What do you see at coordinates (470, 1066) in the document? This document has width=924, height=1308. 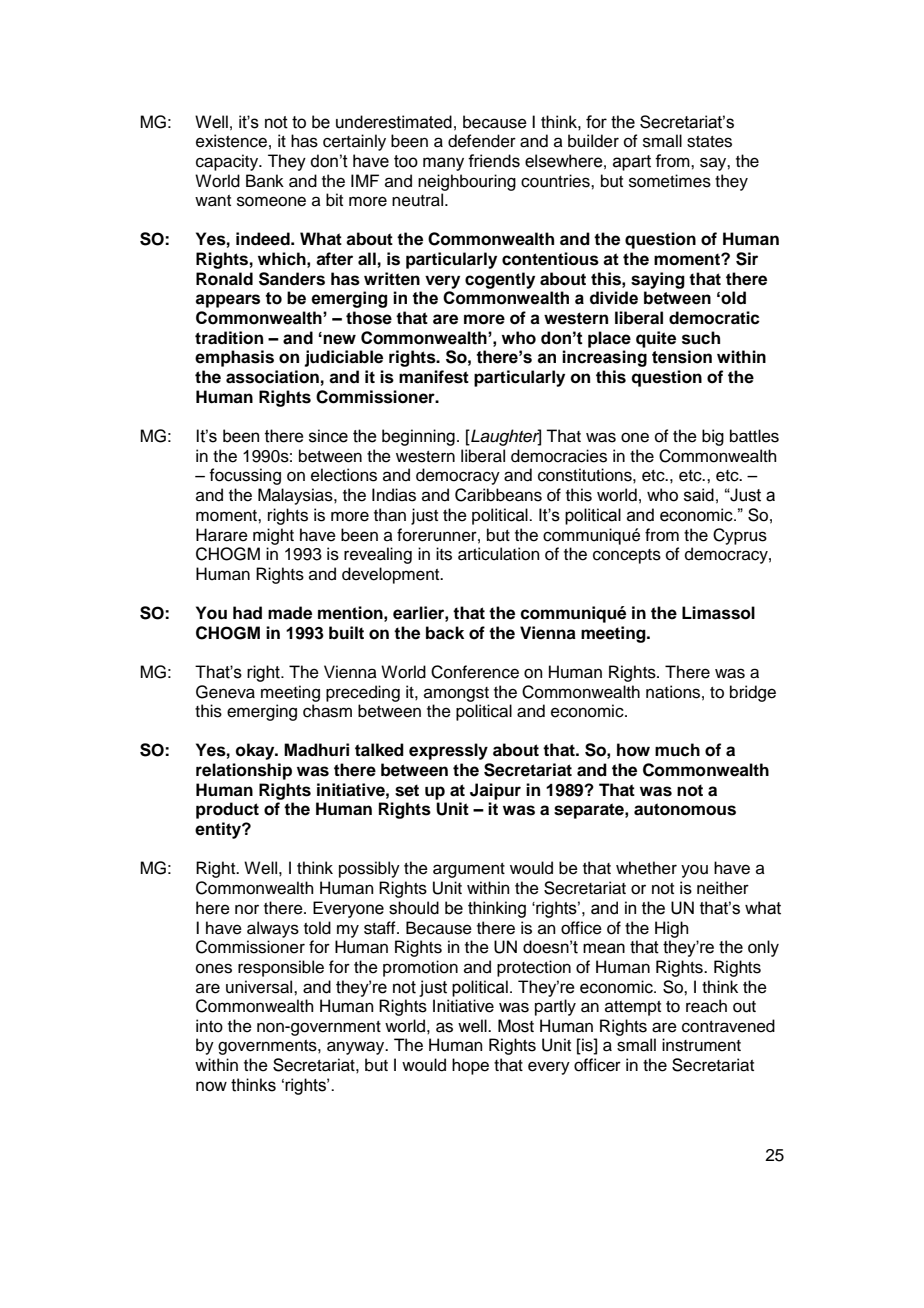 I see `hope` at bounding box center [470, 1066].
